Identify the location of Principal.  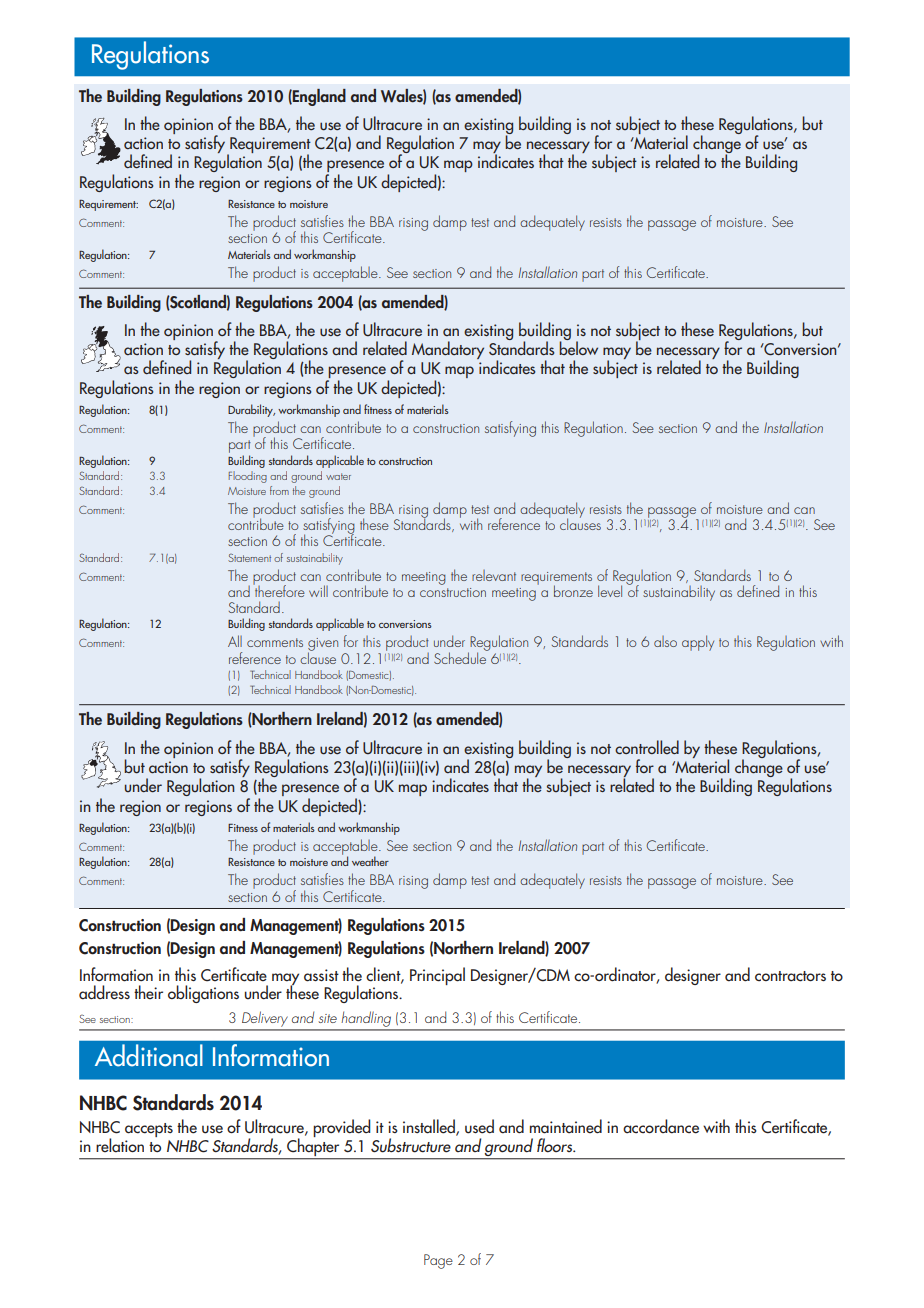
(437, 976).
